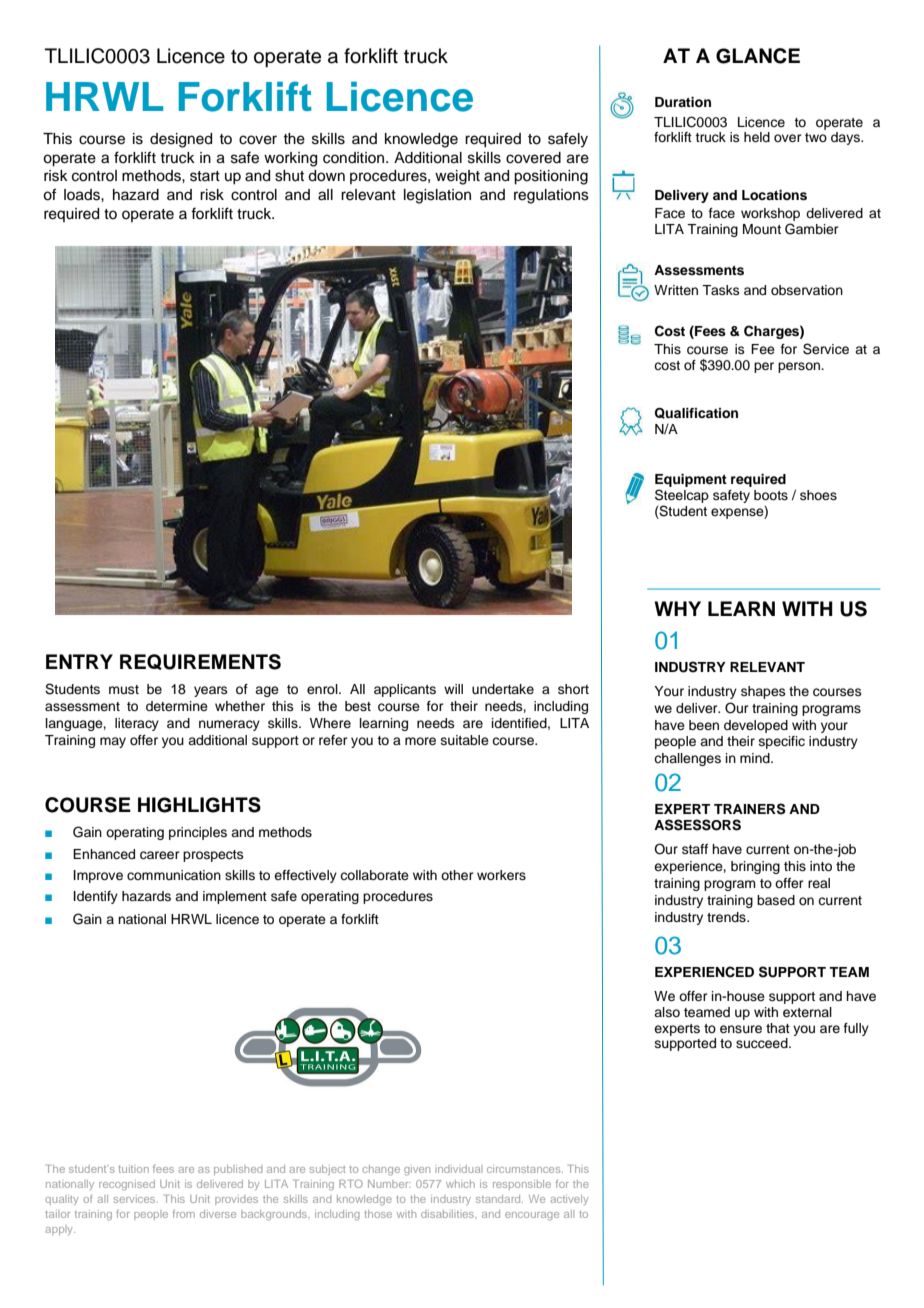 Image resolution: width=924 pixels, height=1308 pixels. What do you see at coordinates (763, 692) in the screenshot?
I see `shapes` at bounding box center [763, 692].
